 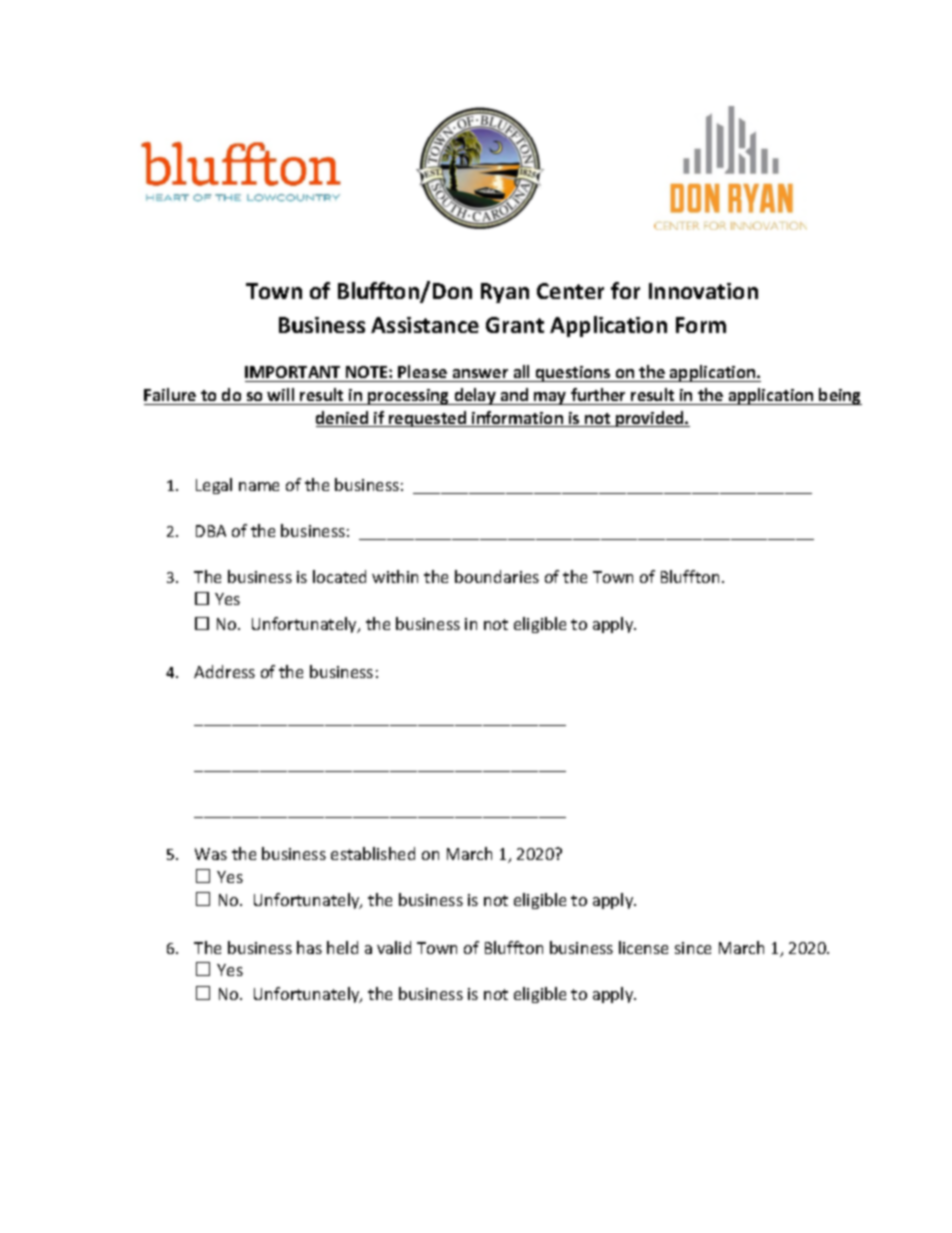 I want to click on Address, so click(x=224, y=671).
